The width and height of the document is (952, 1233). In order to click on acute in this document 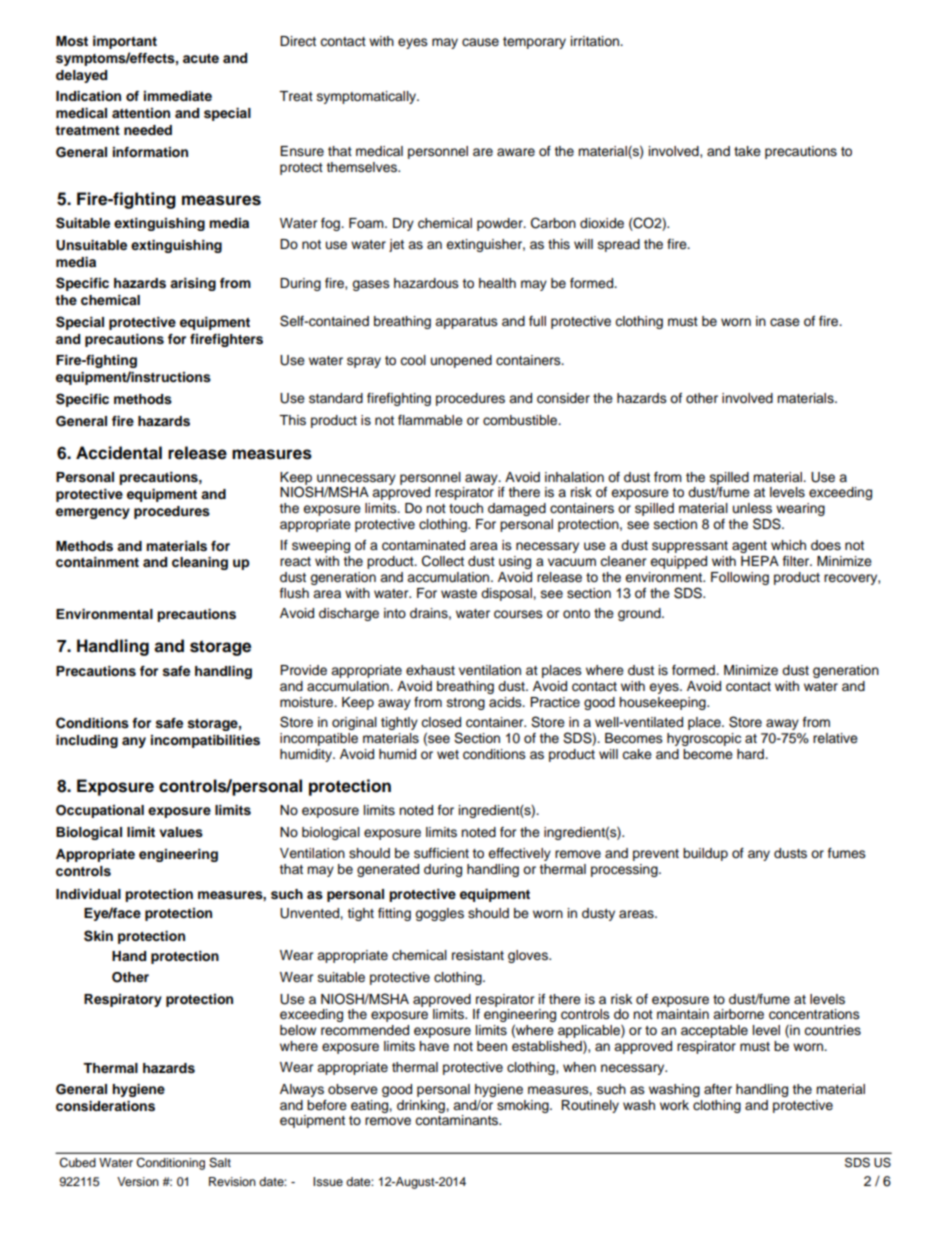, I will do `click(201, 58)`.
